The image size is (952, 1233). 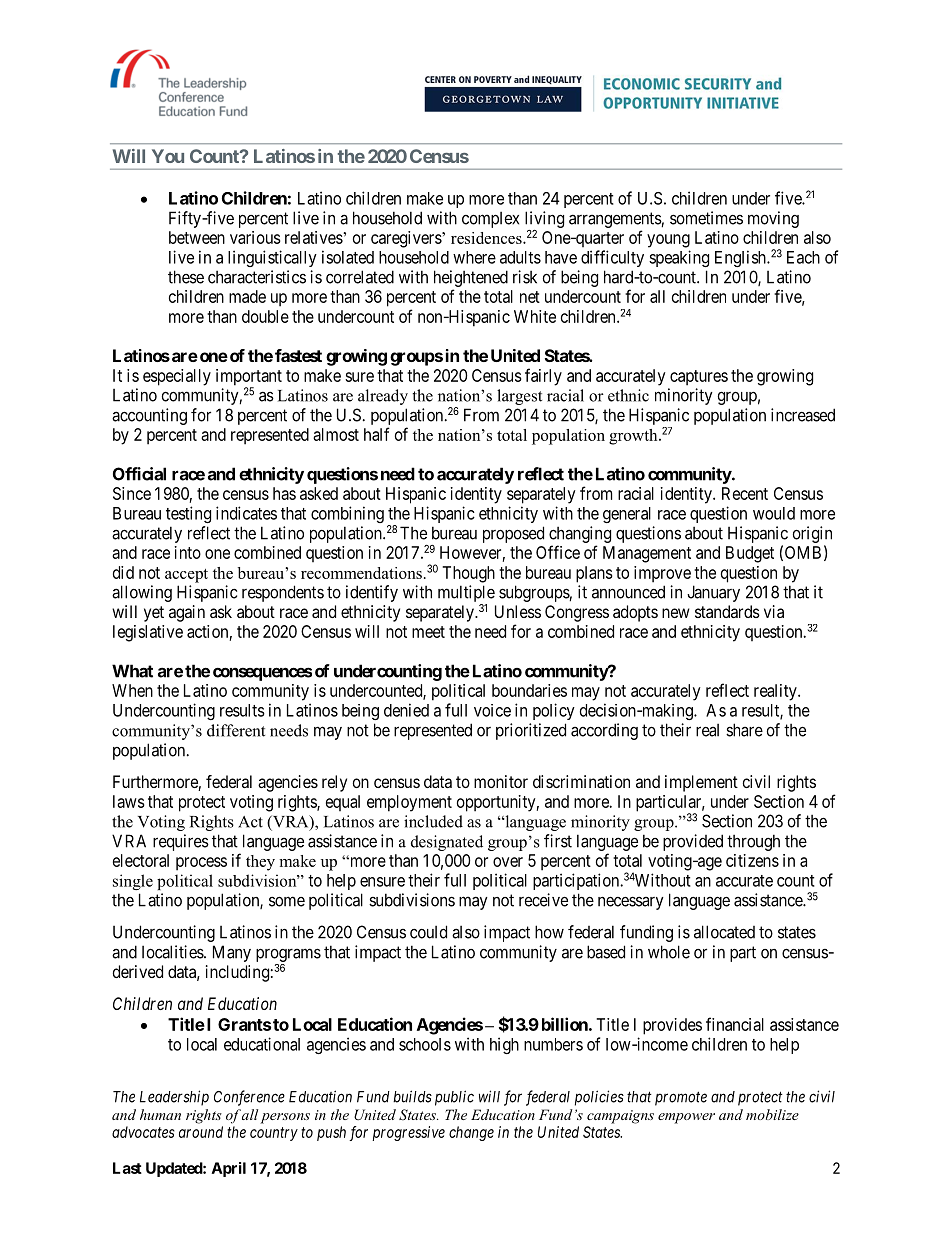 I want to click on into, so click(x=188, y=552).
